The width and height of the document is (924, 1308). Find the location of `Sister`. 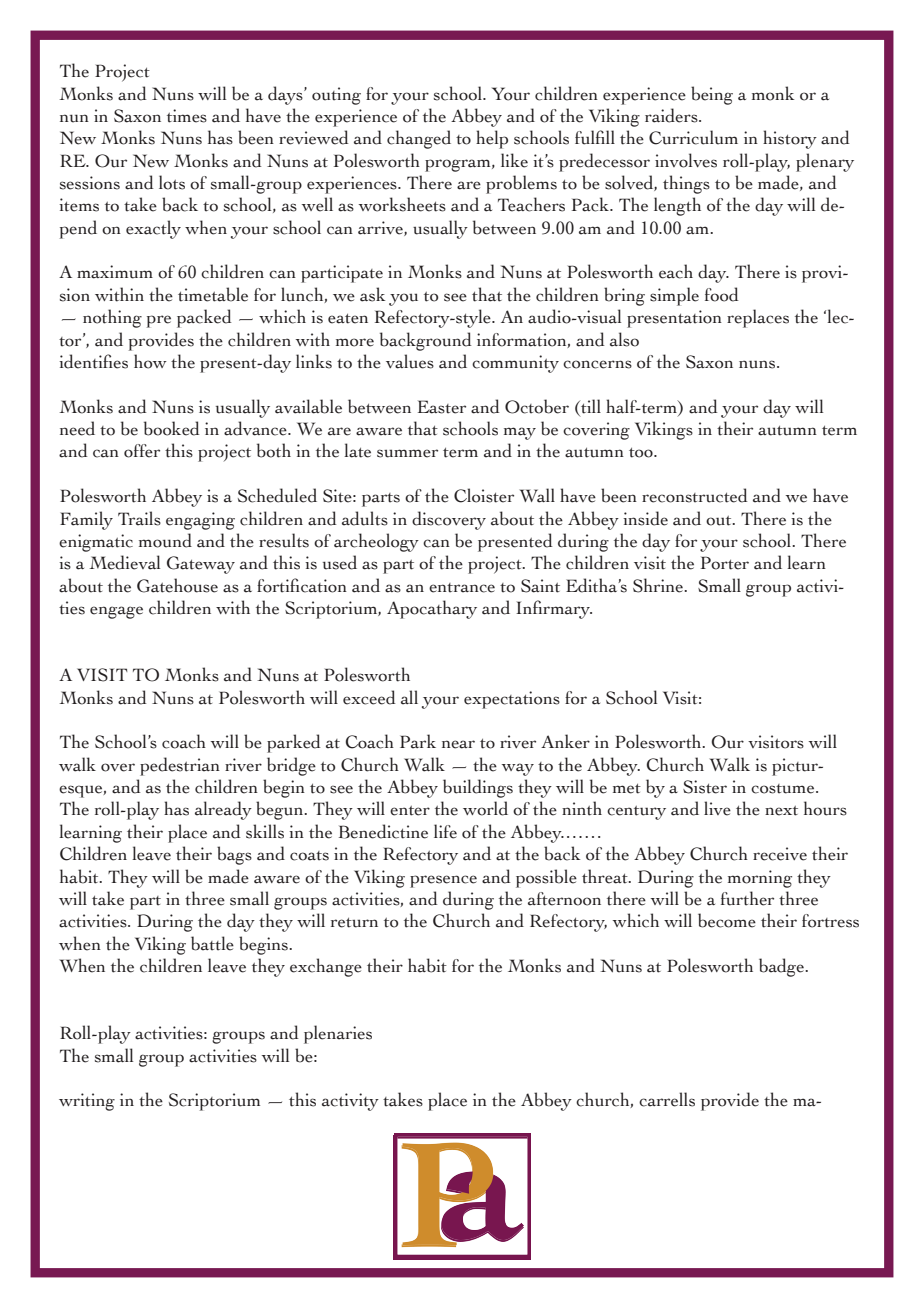

Sister is located at coordinates (705, 787).
